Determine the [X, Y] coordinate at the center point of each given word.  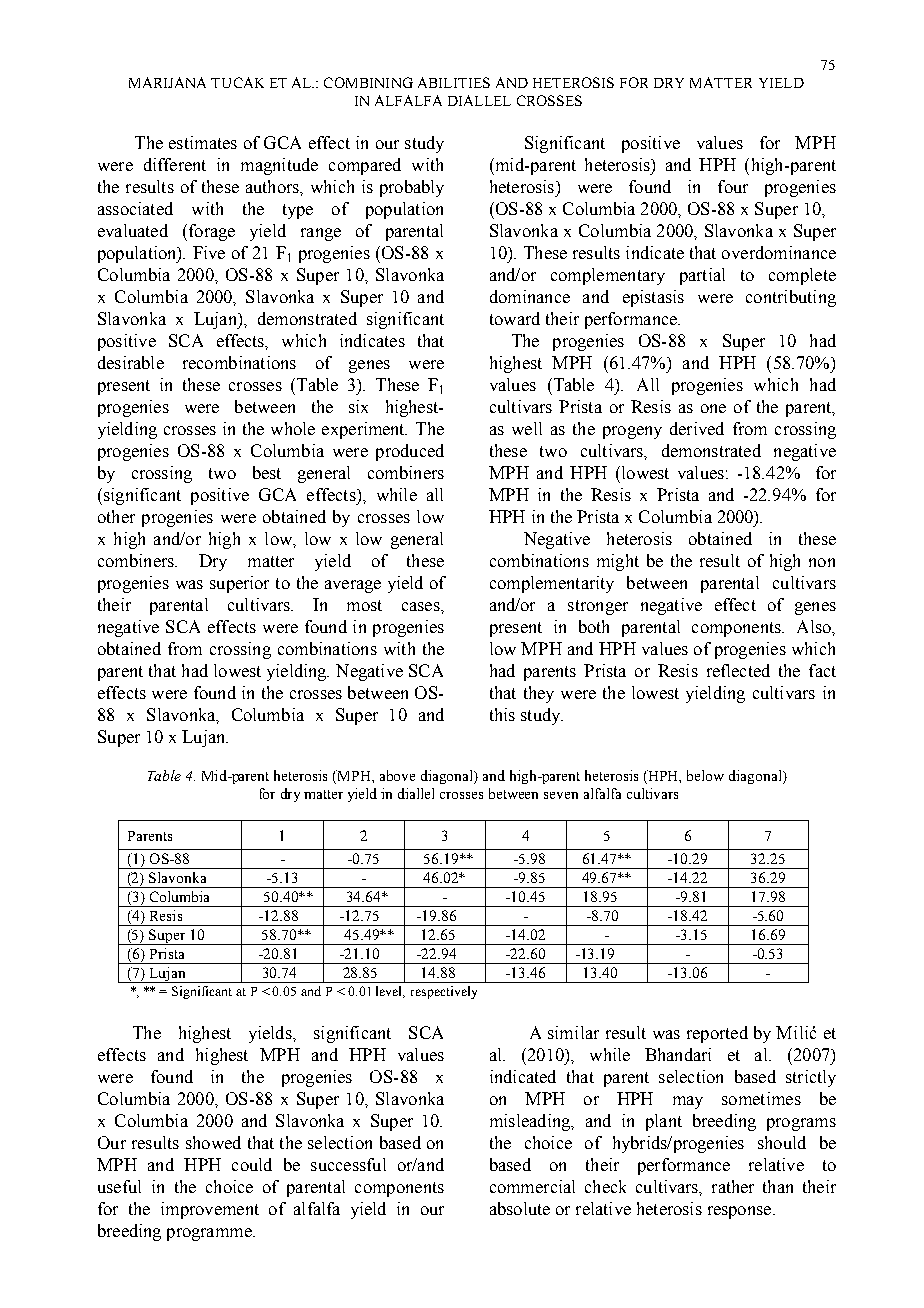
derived [697, 428]
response [741, 1212]
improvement [210, 1210]
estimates [203, 142]
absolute [520, 1208]
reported [717, 1034]
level [390, 992]
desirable [131, 362]
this [502, 714]
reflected [738, 670]
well [527, 428]
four [733, 186]
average [353, 586]
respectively [444, 992]
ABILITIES [454, 82]
